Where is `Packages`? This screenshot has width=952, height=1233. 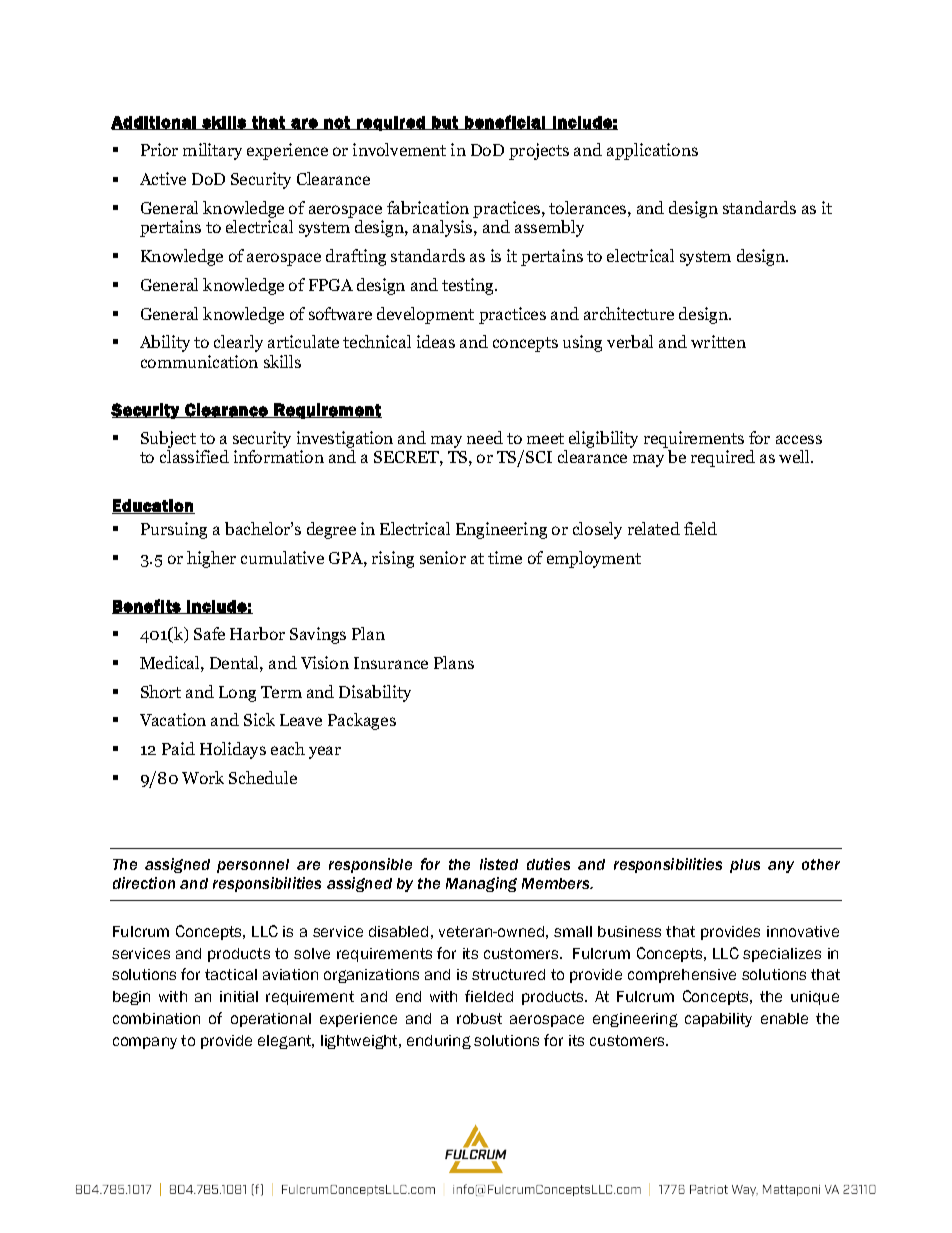 Packages is located at coordinates (362, 721).
